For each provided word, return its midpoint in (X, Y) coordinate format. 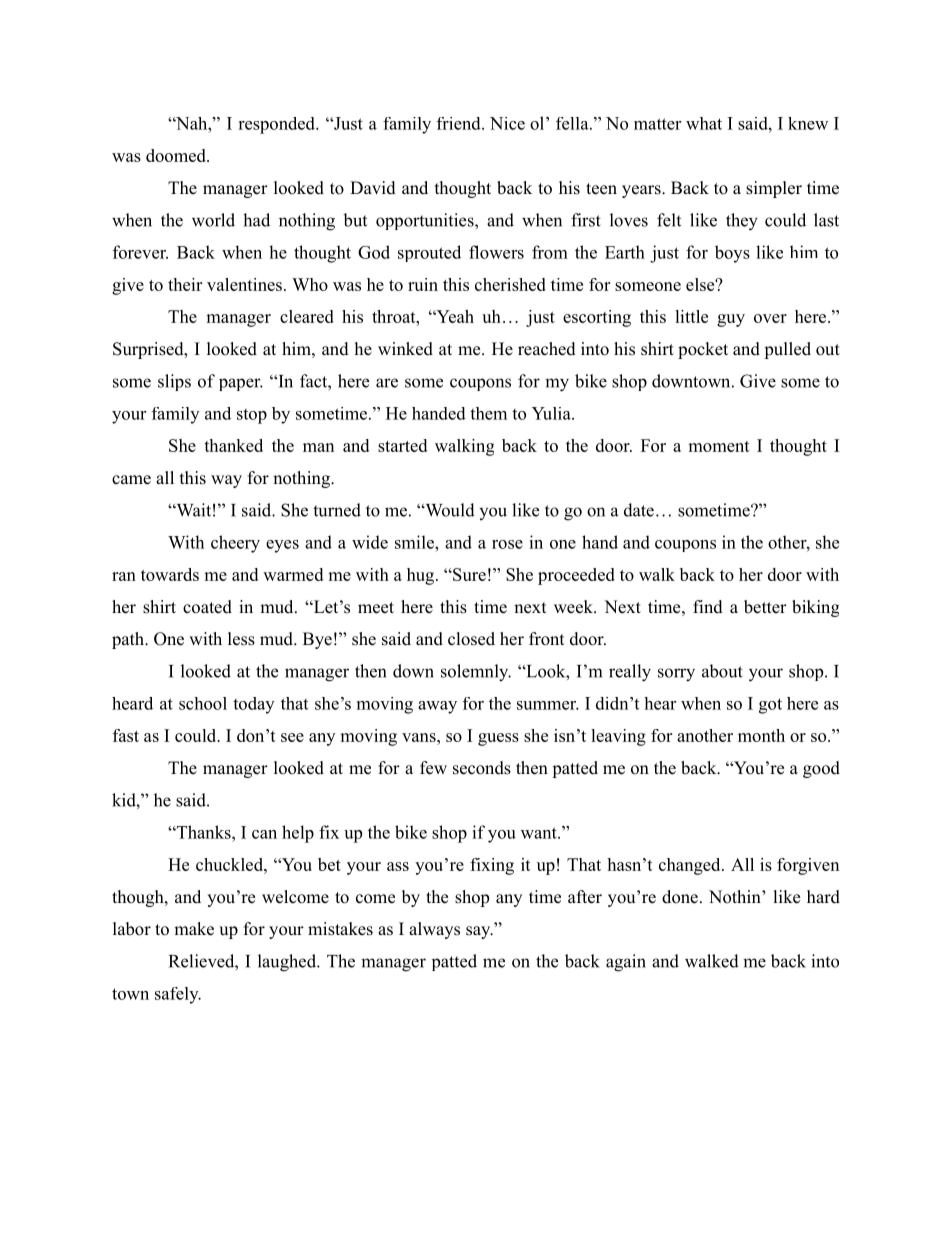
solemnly (476, 673)
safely (178, 995)
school (203, 703)
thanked (233, 445)
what (704, 123)
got (770, 706)
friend (460, 123)
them (488, 413)
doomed (177, 155)
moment (719, 446)
